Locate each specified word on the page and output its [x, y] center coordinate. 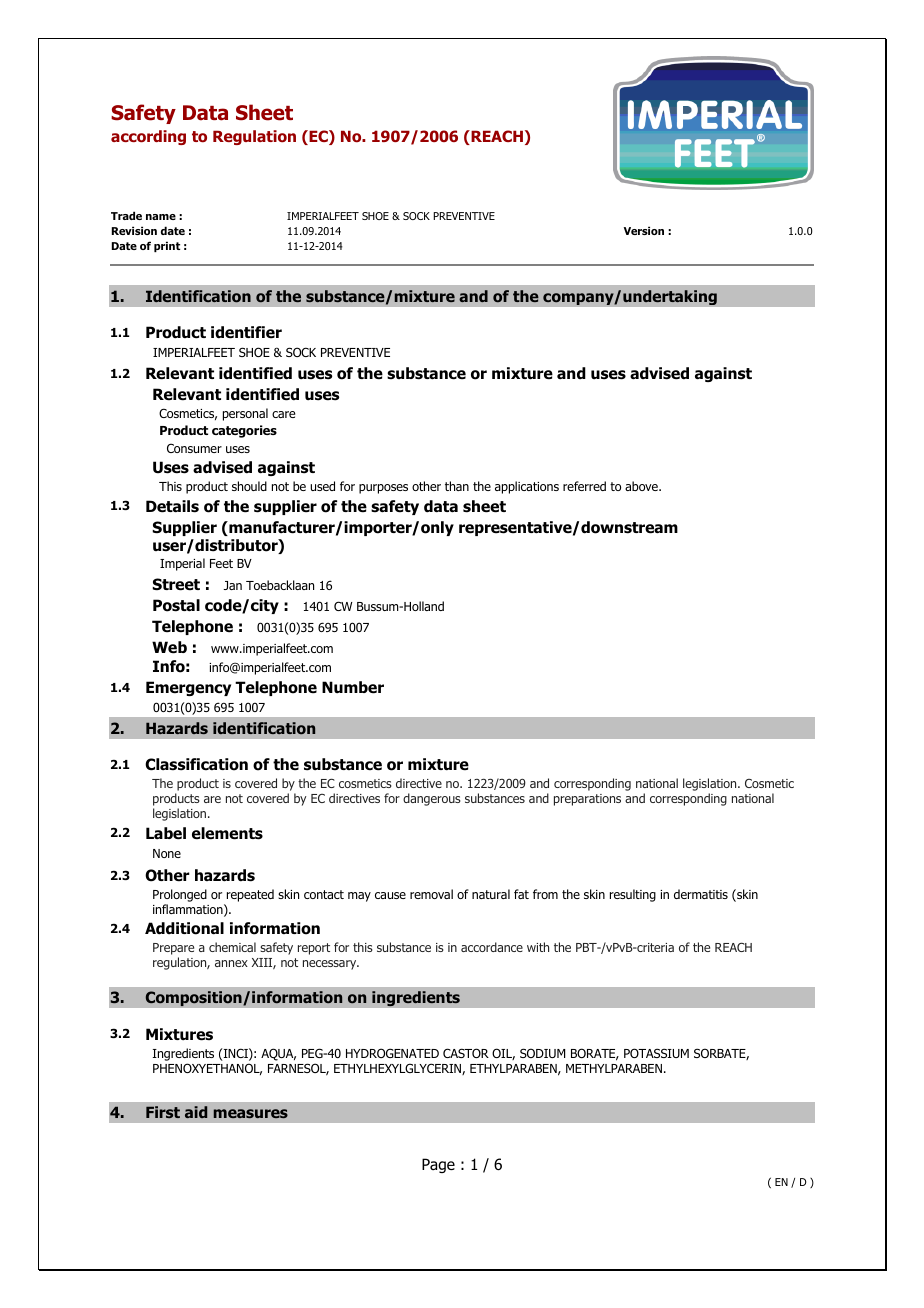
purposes [383, 489]
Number [353, 687]
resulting [633, 895]
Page [438, 1165]
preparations [587, 800]
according [148, 137]
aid [196, 1112]
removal [431, 894]
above [642, 486]
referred [584, 486]
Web [169, 647]
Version [644, 230]
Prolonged [180, 895]
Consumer [194, 448]
